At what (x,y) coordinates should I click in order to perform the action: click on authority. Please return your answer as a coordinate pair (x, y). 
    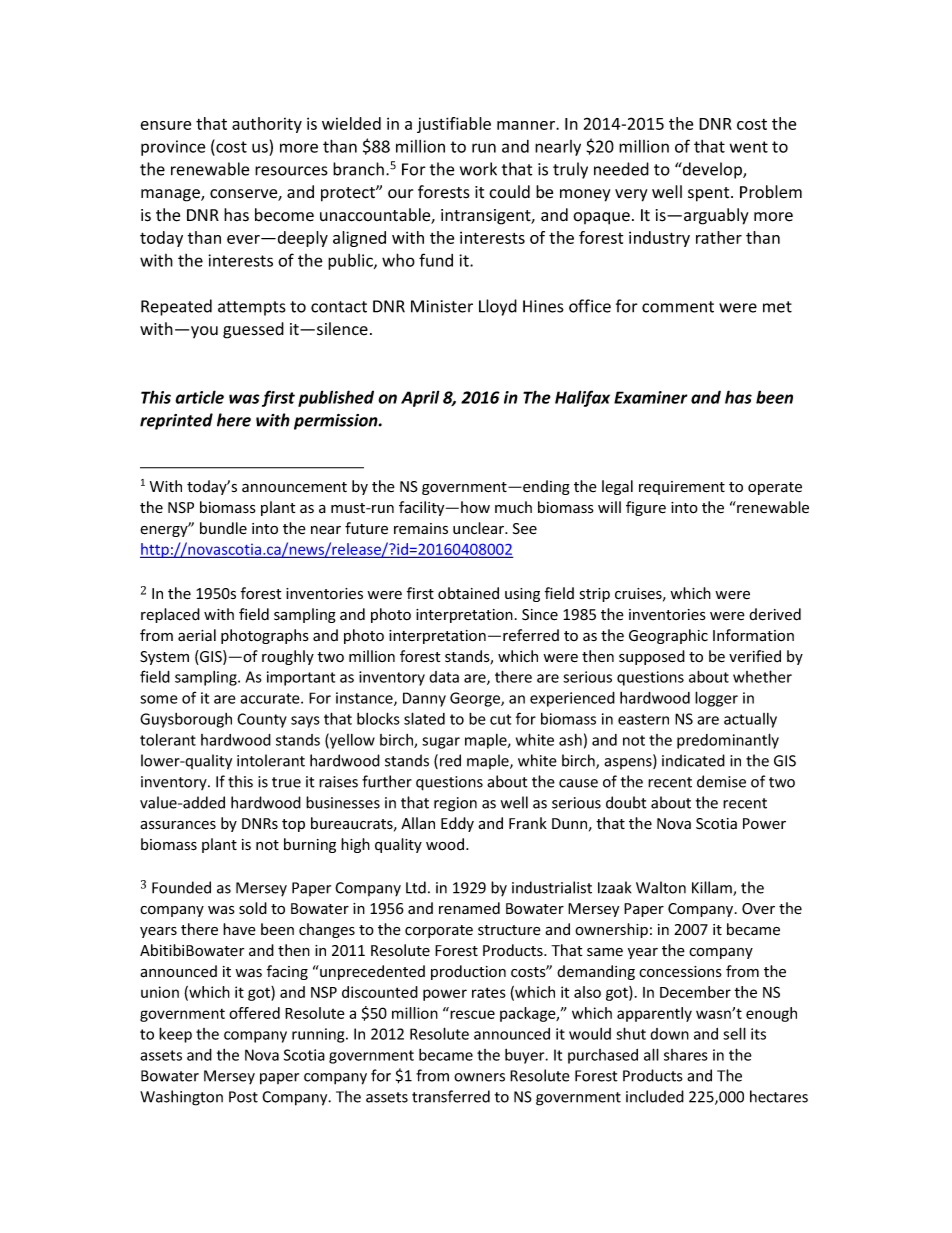
    Looking at the image, I should click on (267, 125).
